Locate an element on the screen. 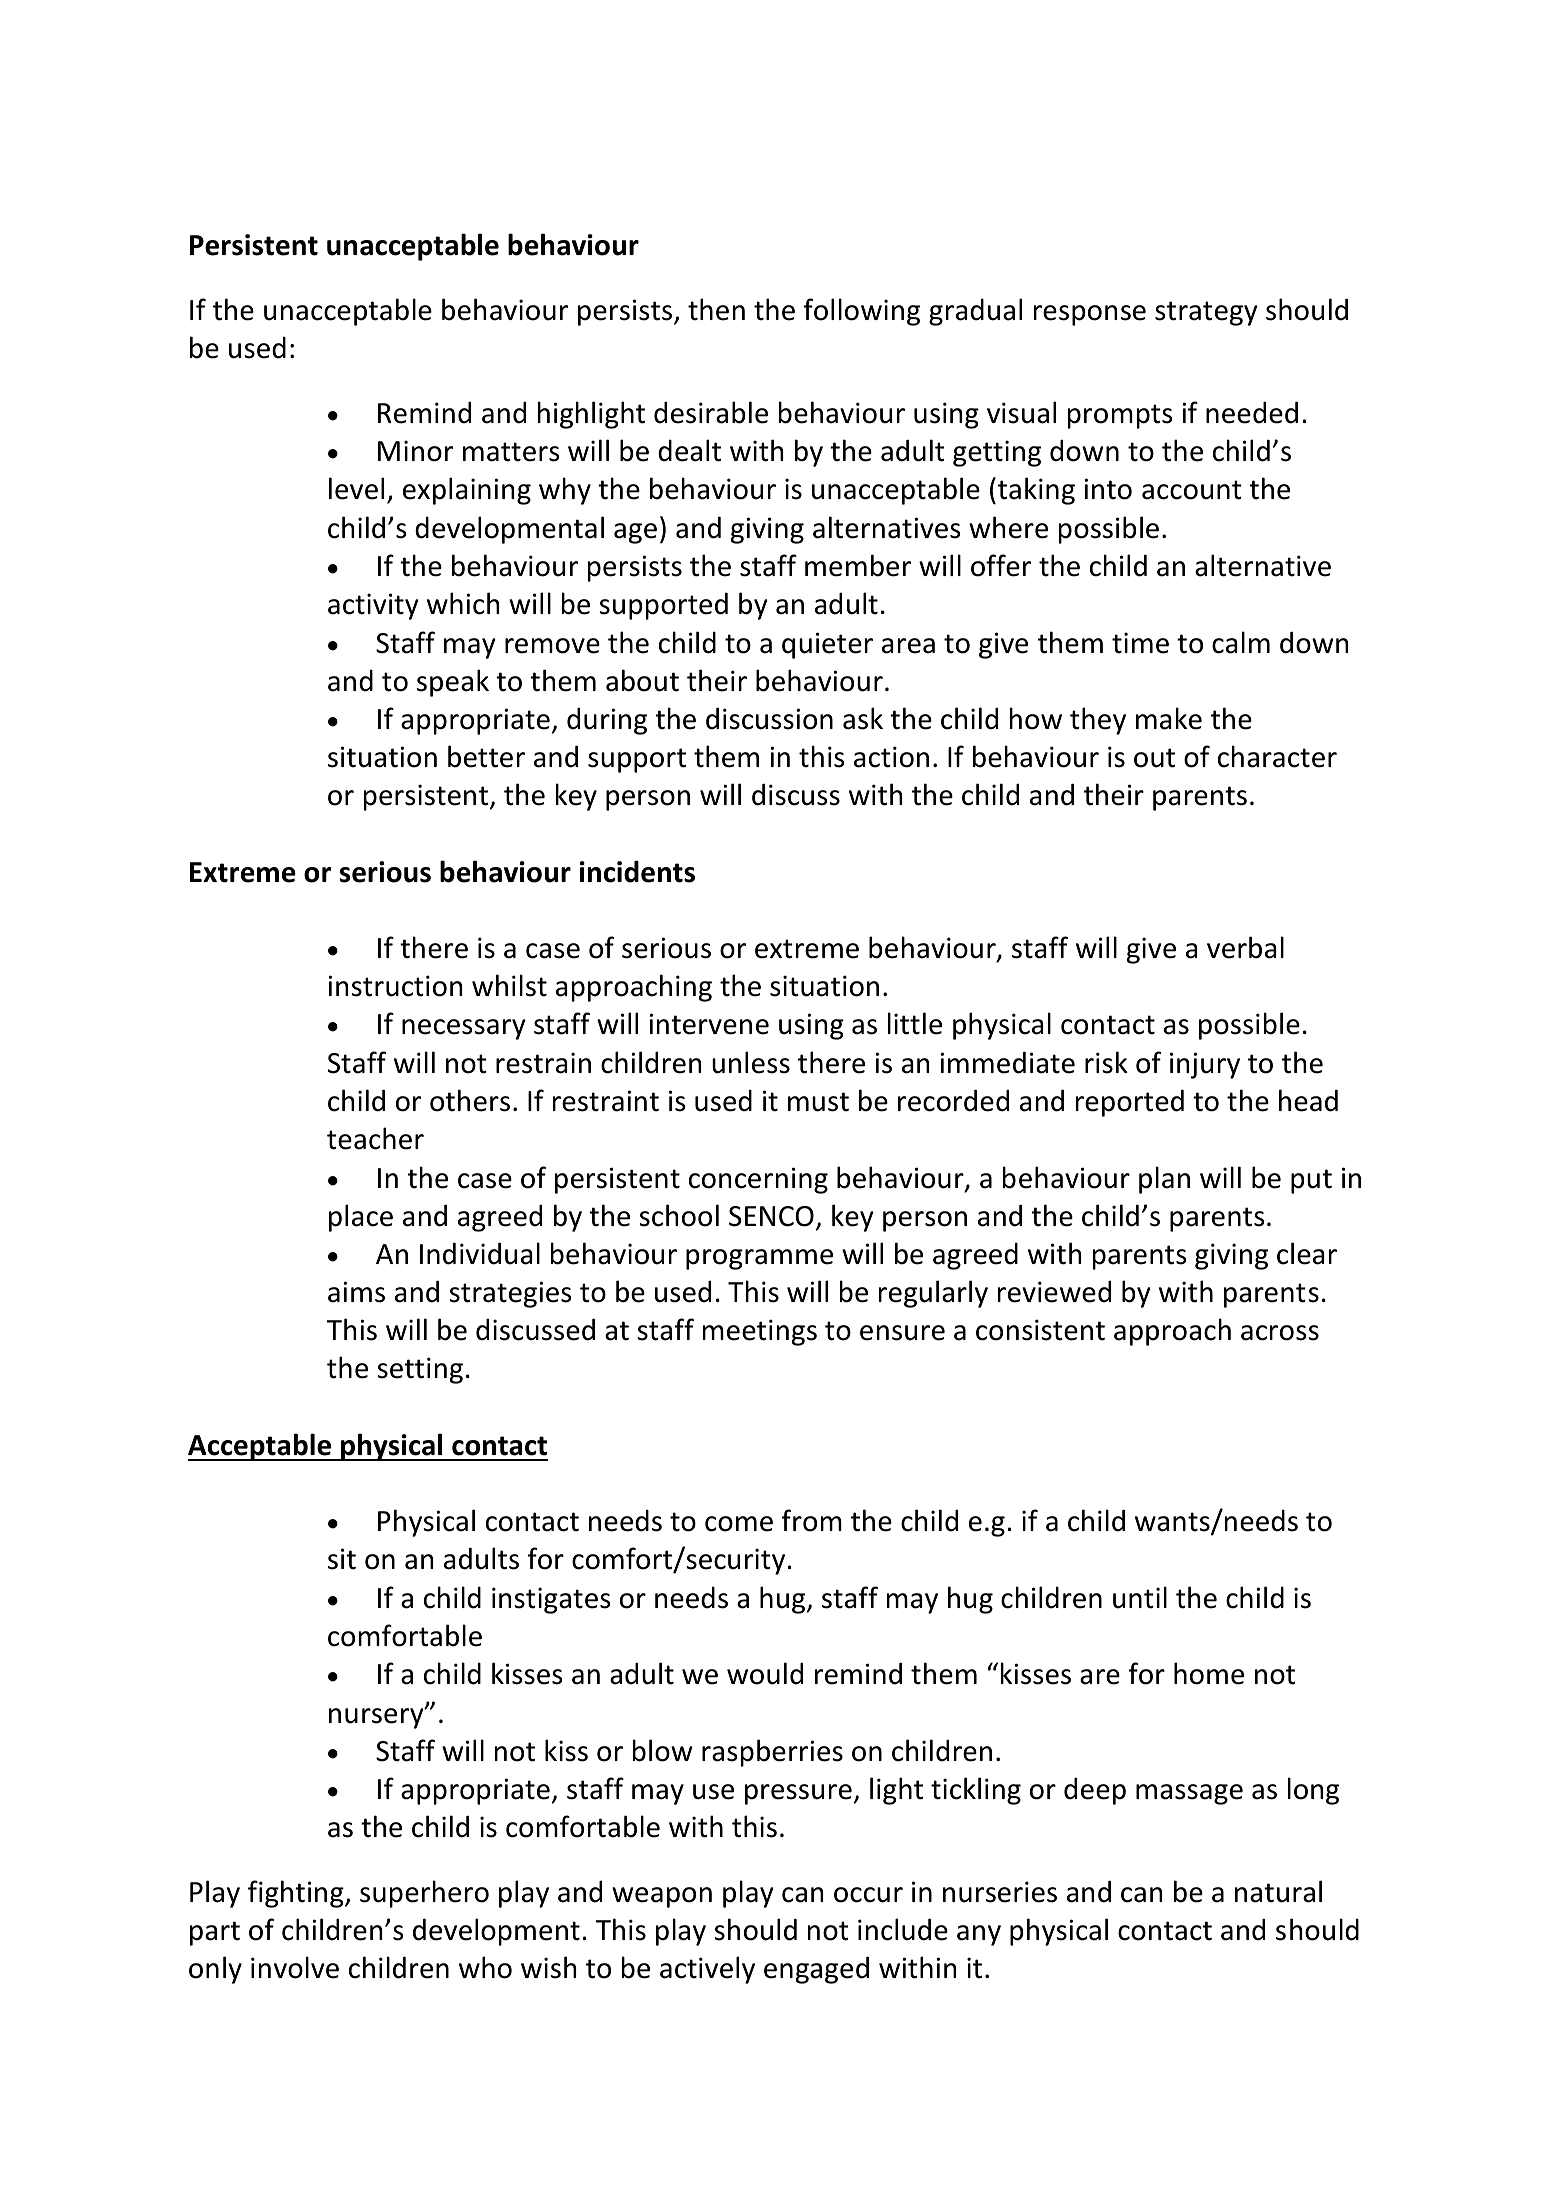 The width and height of the screenshot is (1553, 2196). setting is located at coordinates (420, 1370).
